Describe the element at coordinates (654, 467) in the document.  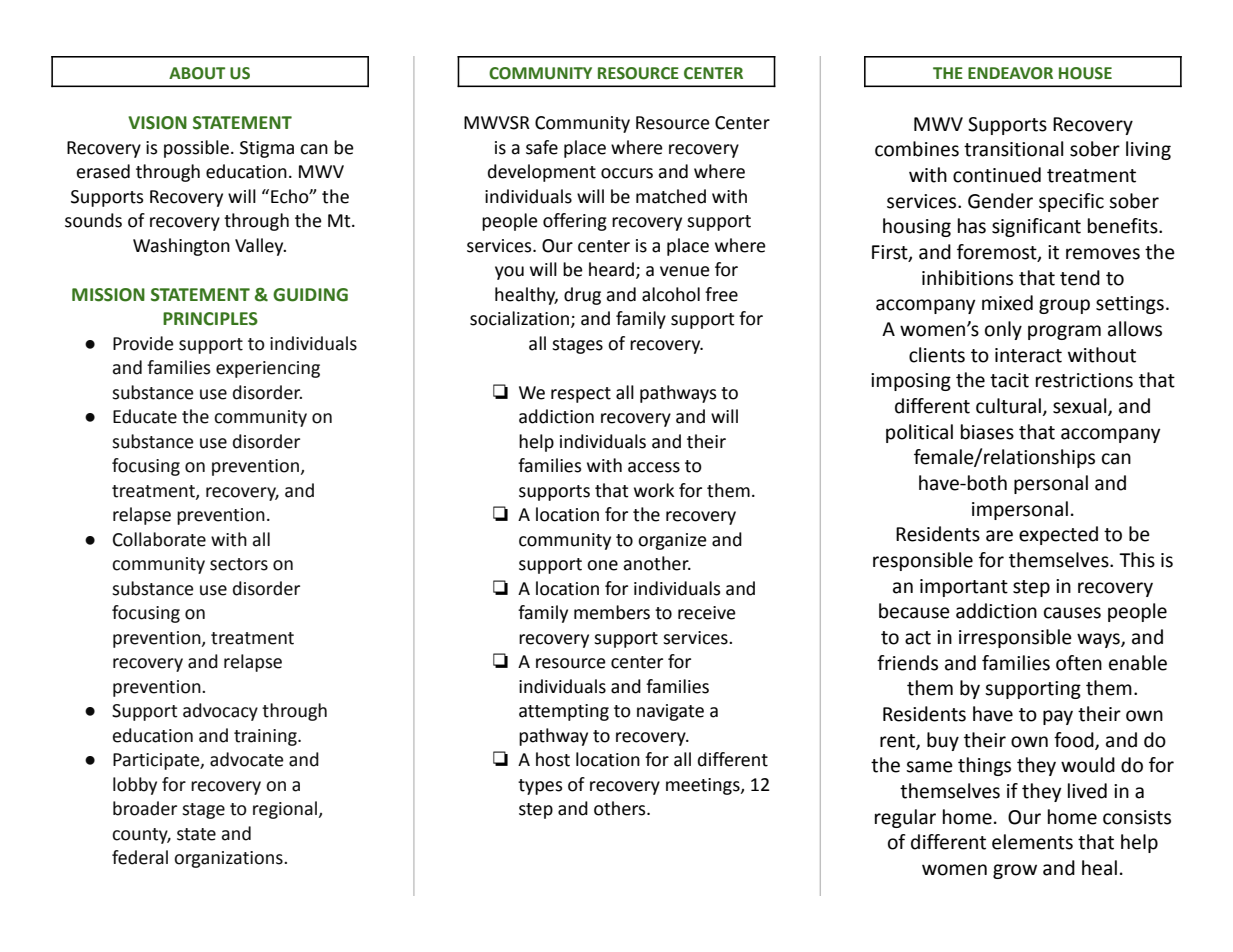
I see `access` at that location.
